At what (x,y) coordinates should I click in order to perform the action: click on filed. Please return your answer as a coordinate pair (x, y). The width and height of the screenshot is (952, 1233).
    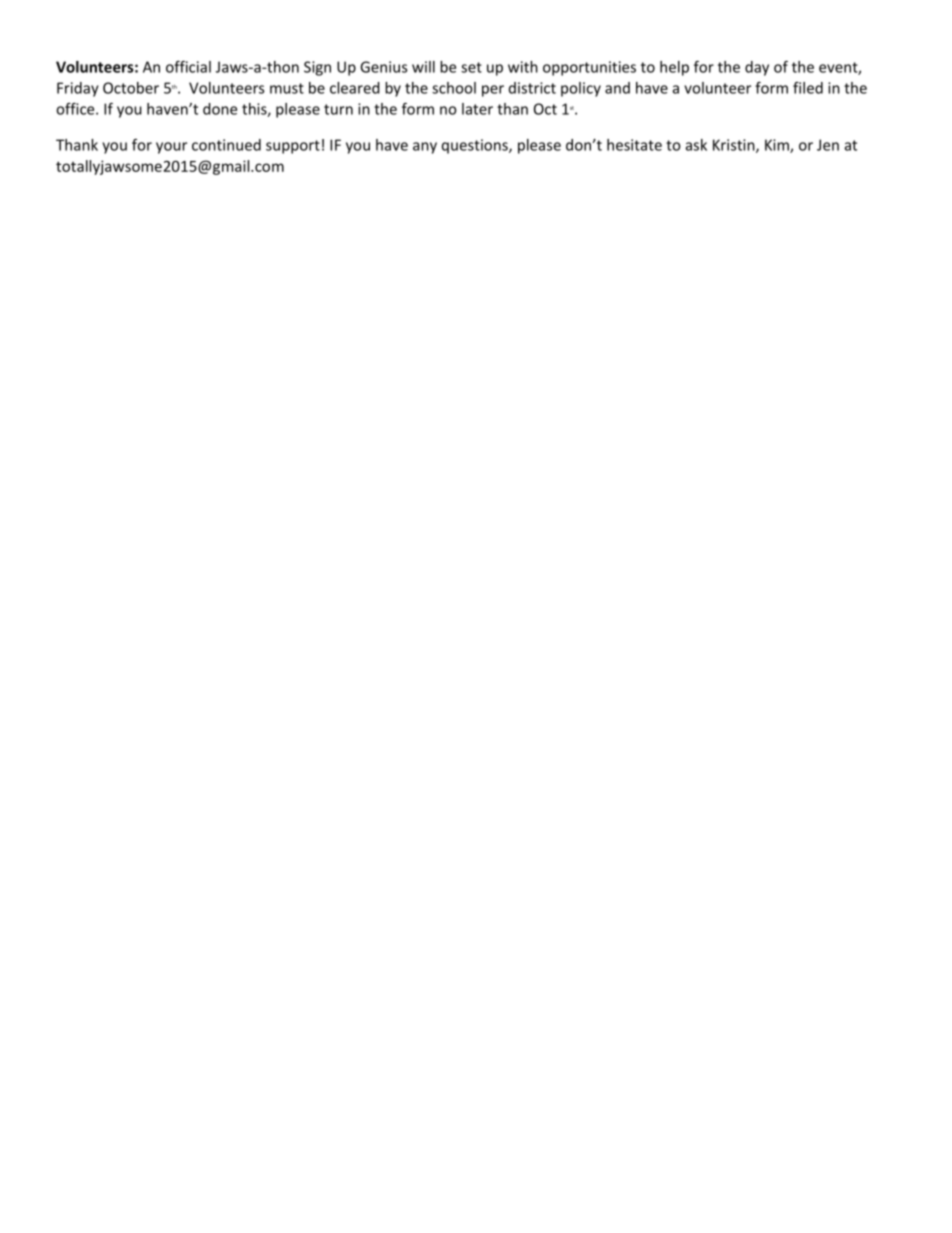
    Looking at the image, I should click on (808, 88).
